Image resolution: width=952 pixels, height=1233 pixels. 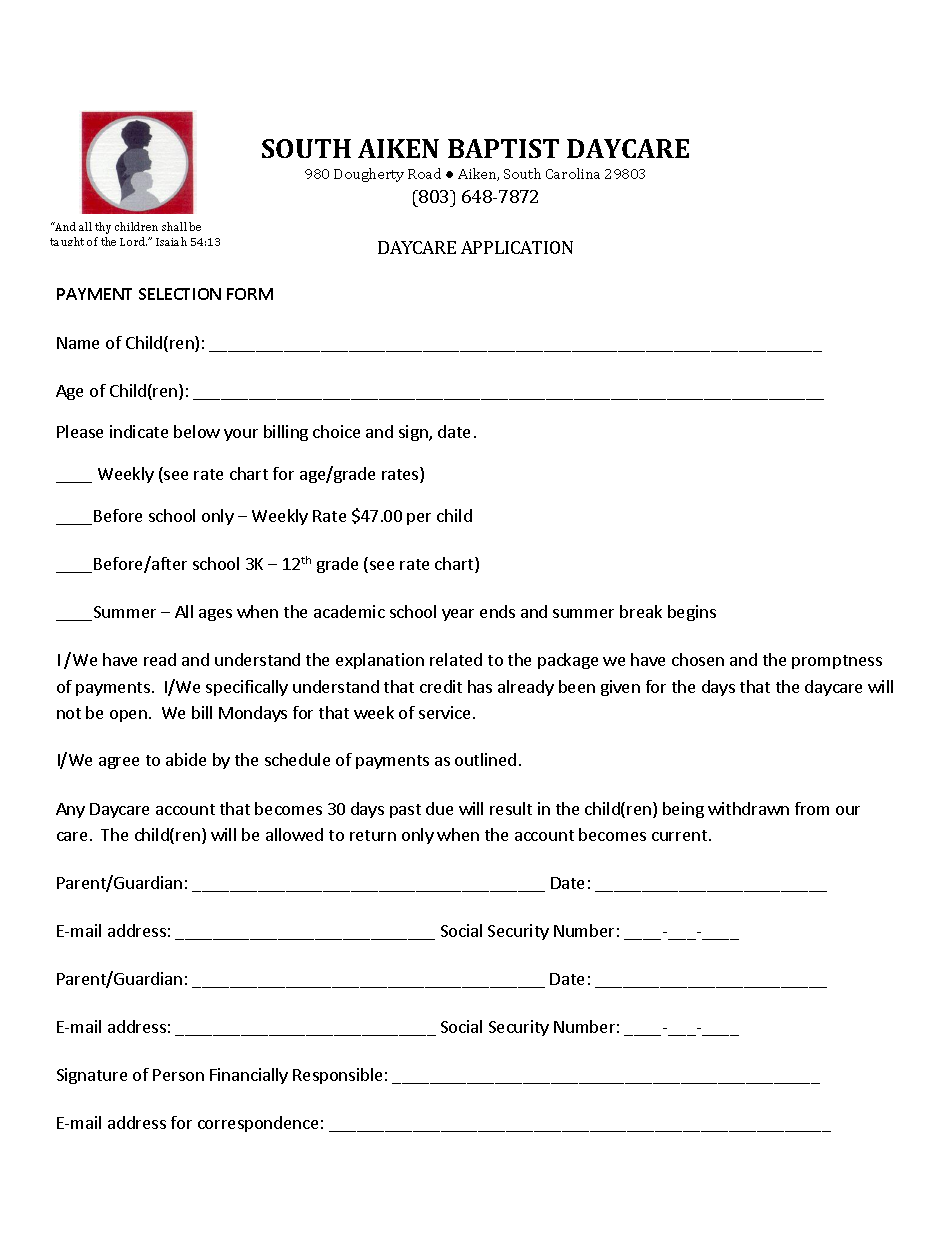 I want to click on choice, so click(x=336, y=431).
